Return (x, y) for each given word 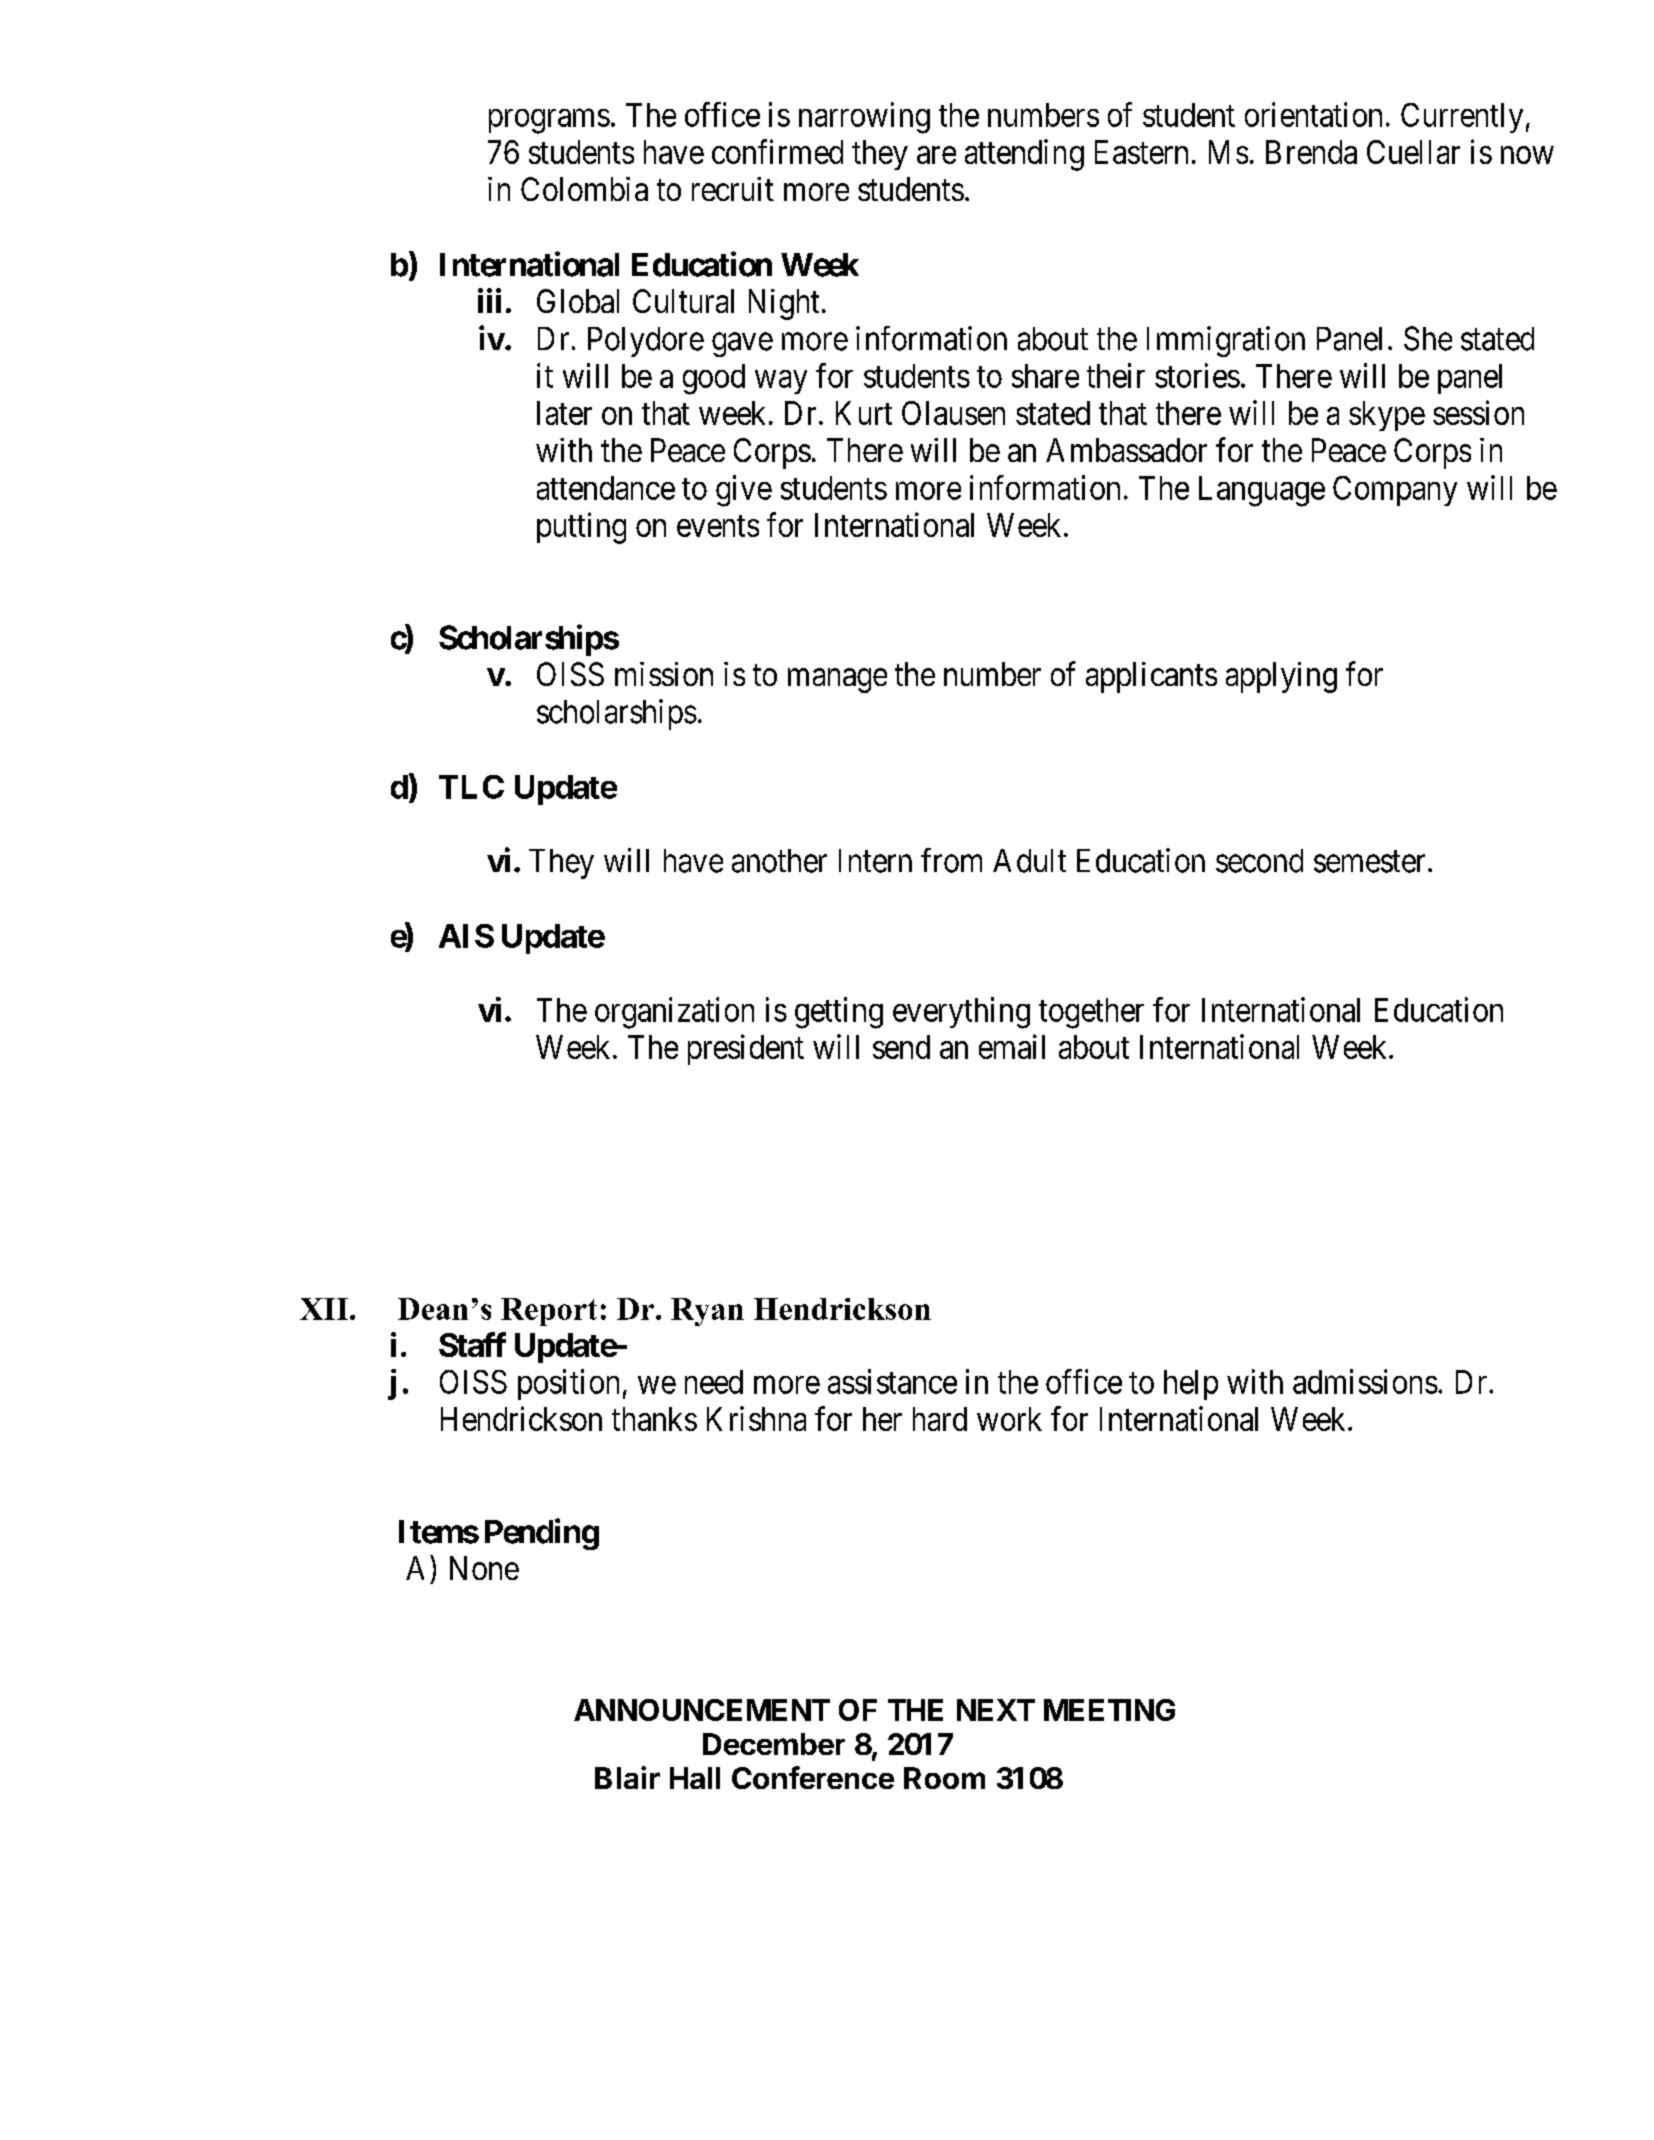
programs (549, 121)
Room (944, 1778)
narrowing (864, 118)
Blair (627, 1777)
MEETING (1109, 1710)
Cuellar (1413, 152)
